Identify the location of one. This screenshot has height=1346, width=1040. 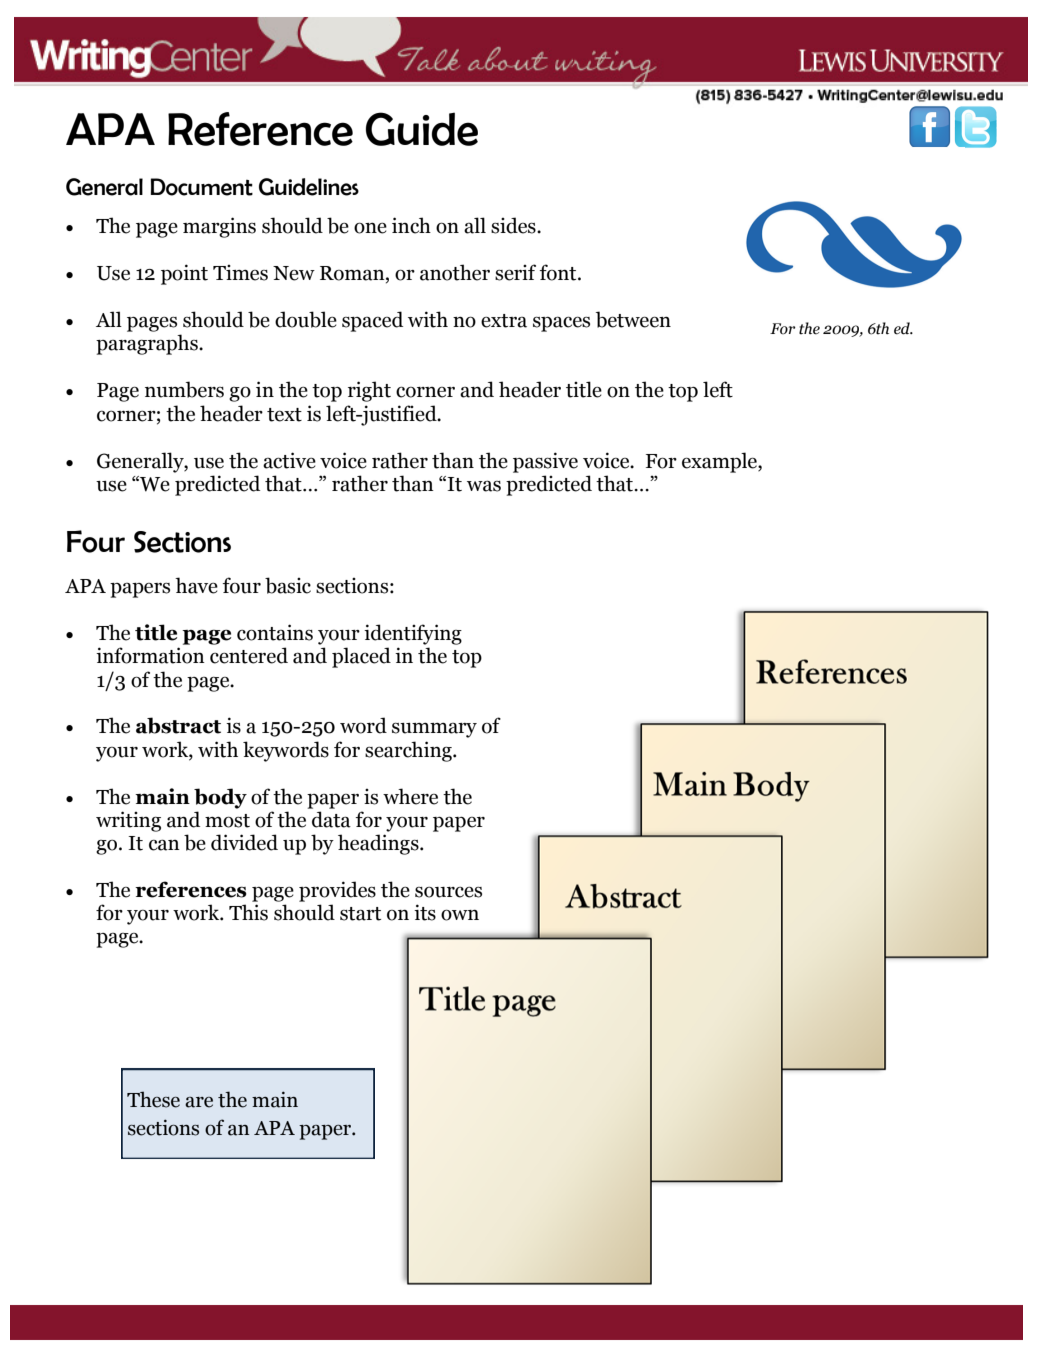
(370, 228).
